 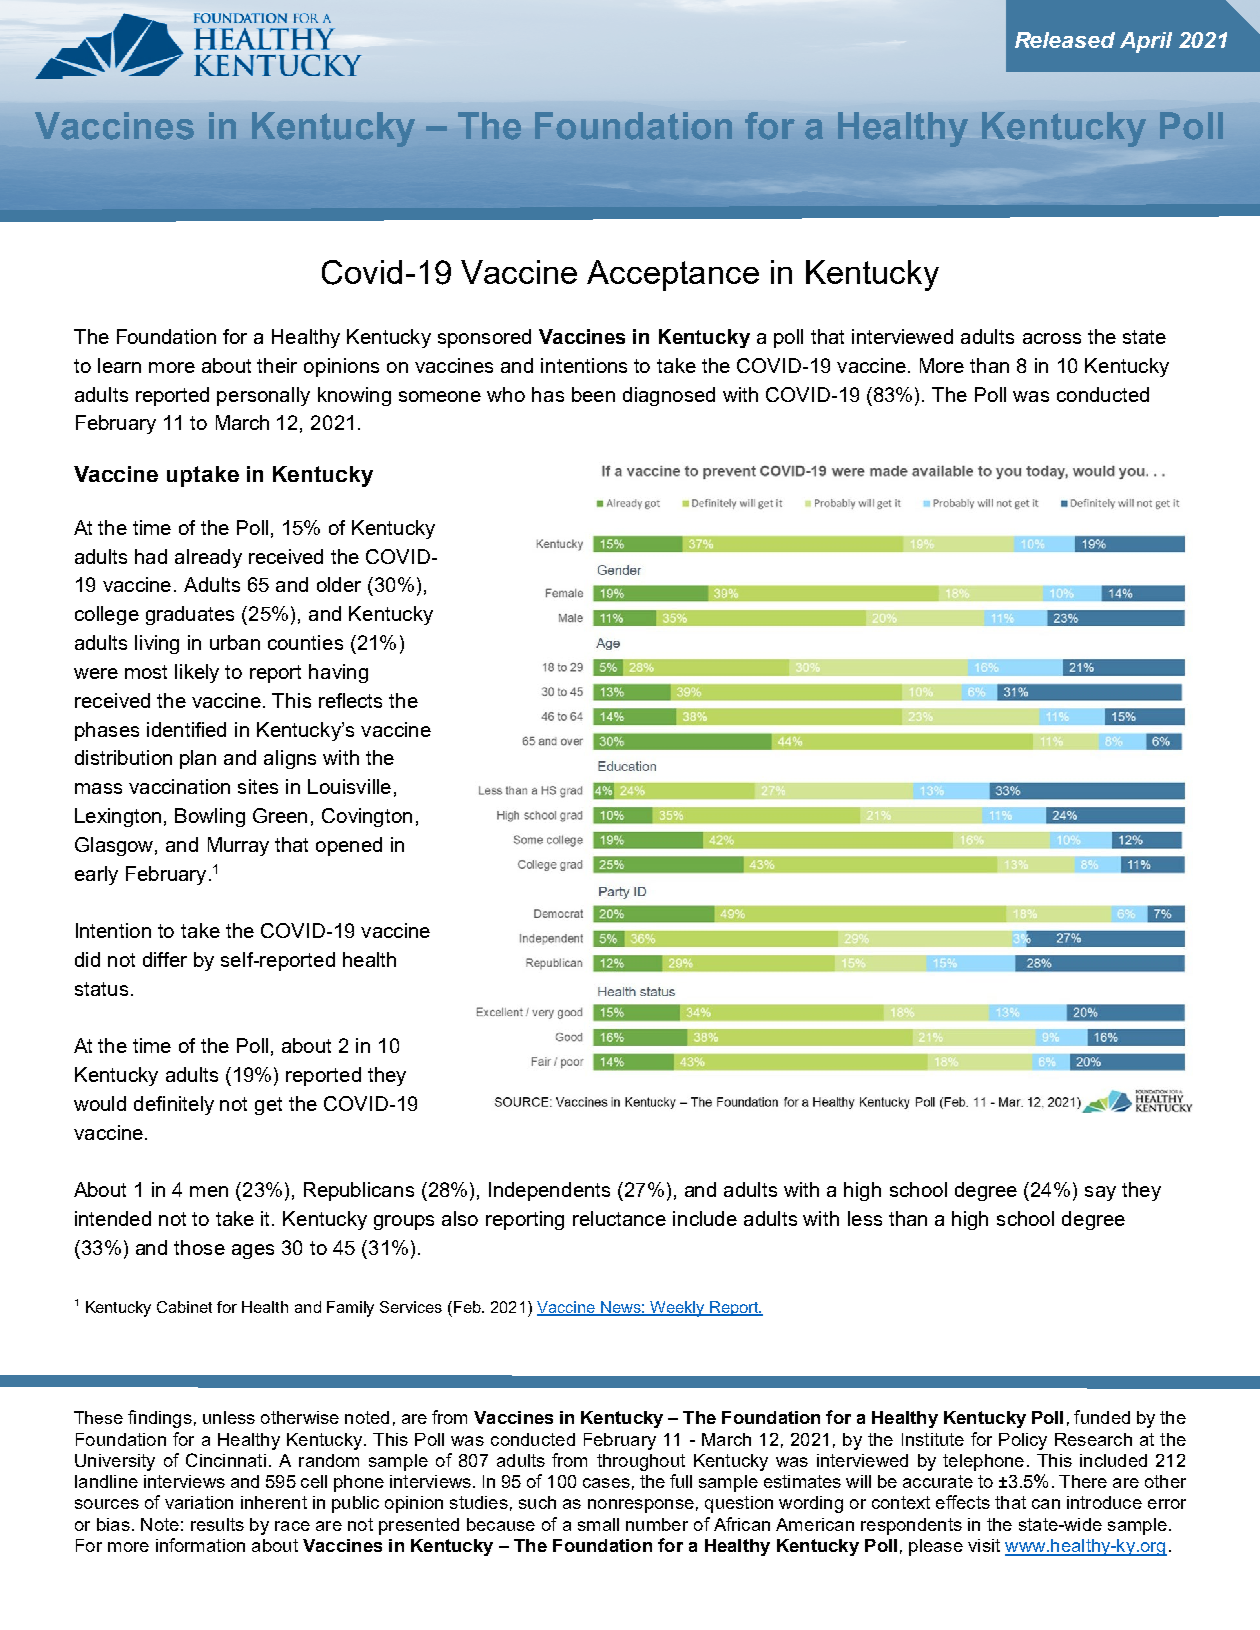 What do you see at coordinates (673, 275) in the screenshot?
I see `Acceptance` at bounding box center [673, 275].
